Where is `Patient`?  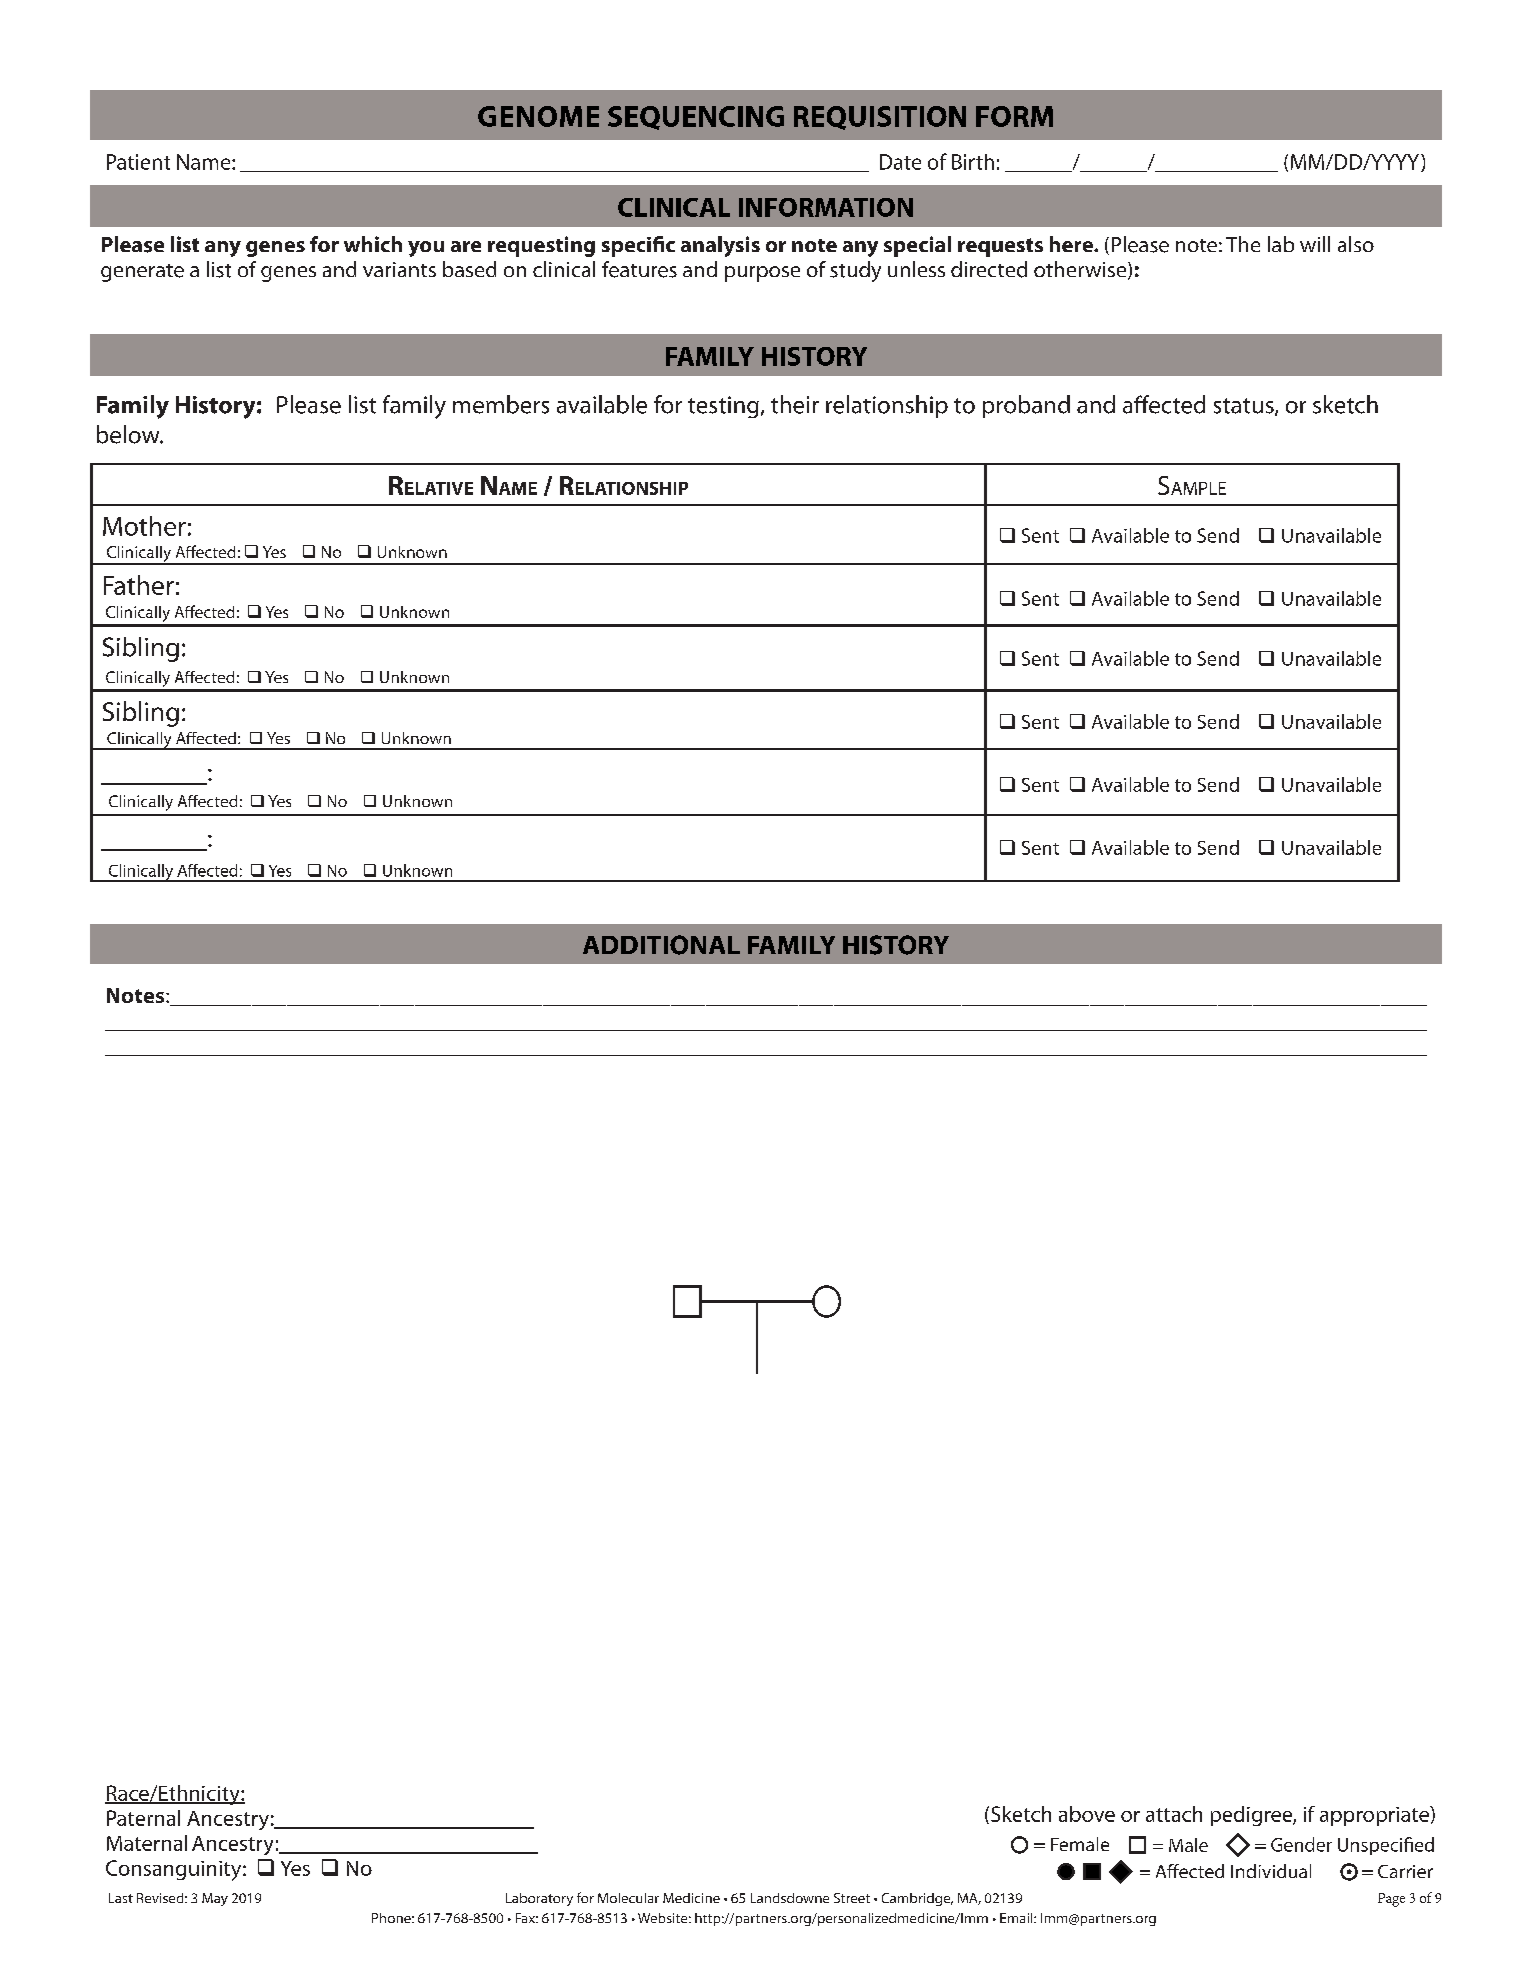
Patient is located at coordinates (138, 162).
